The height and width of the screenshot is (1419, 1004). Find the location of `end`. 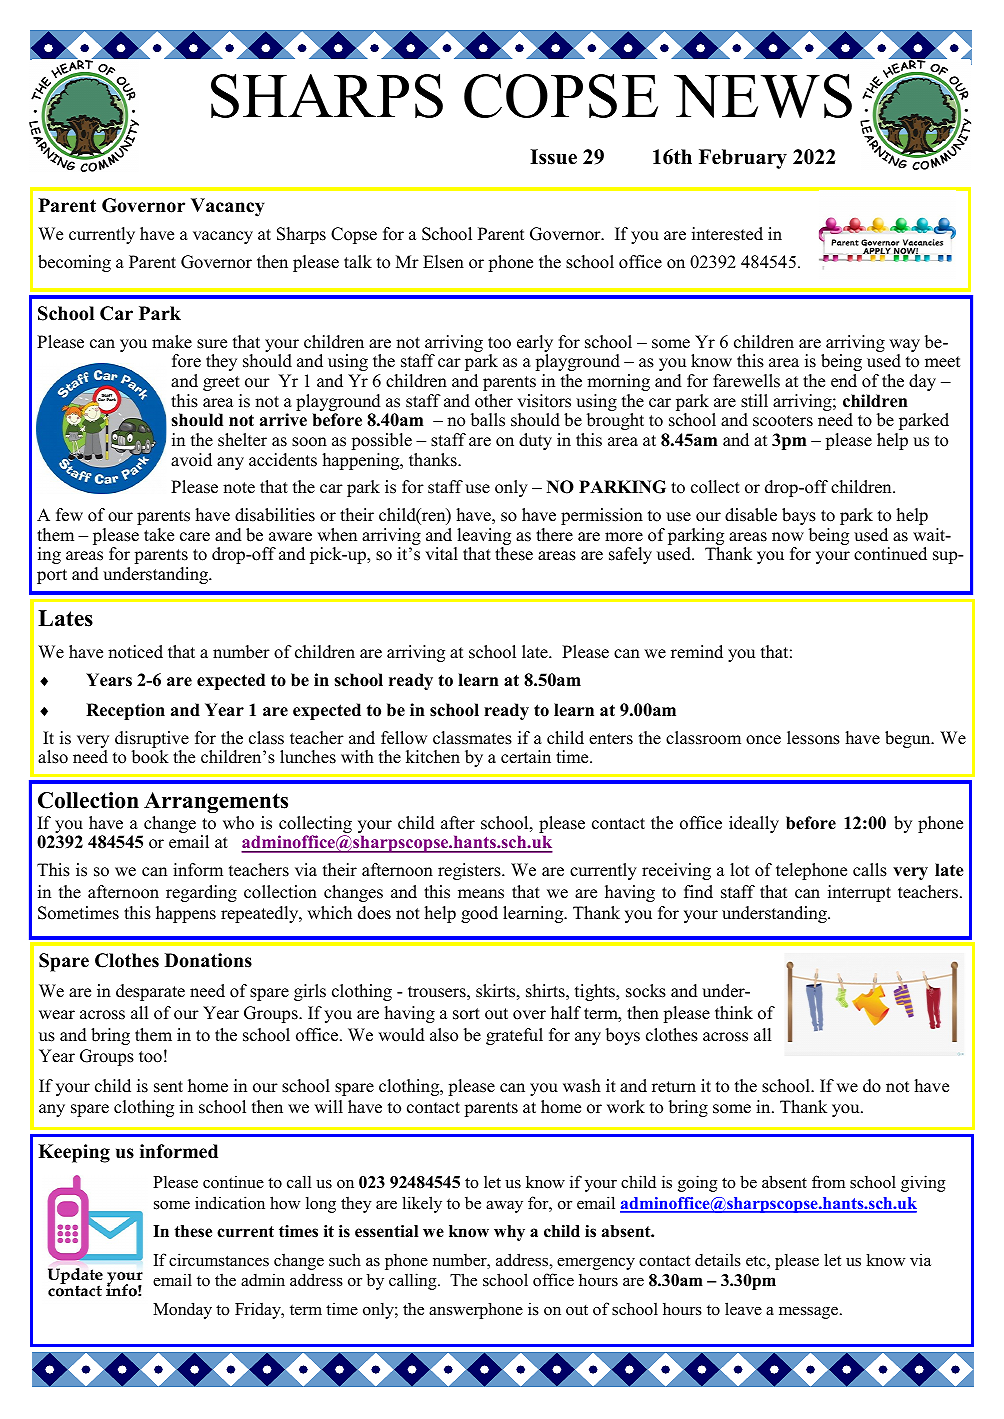

end is located at coordinates (844, 381).
